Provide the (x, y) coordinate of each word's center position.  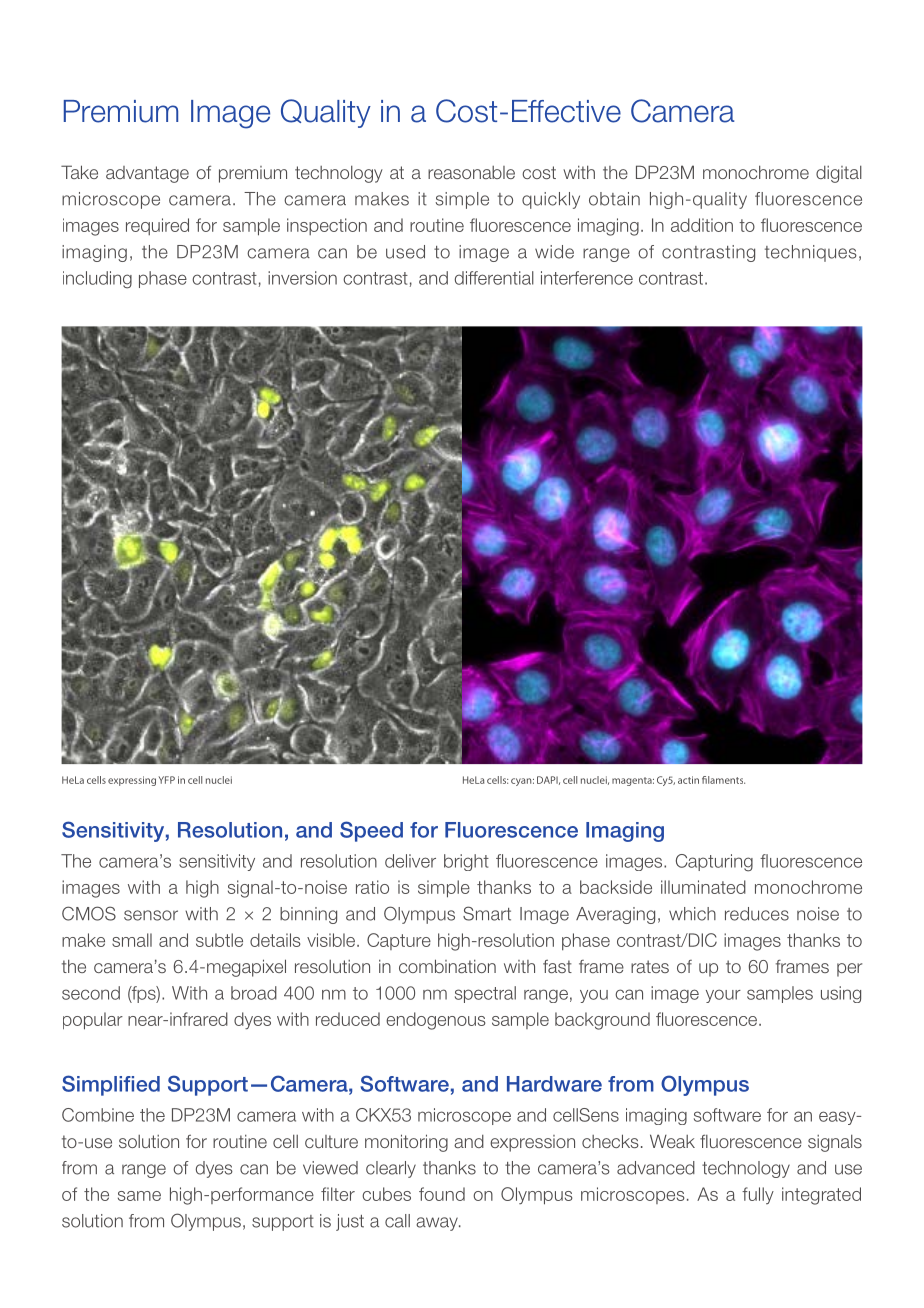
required (157, 226)
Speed (371, 831)
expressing (132, 781)
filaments (723, 780)
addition (702, 225)
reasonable (471, 172)
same (139, 1196)
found (442, 1194)
